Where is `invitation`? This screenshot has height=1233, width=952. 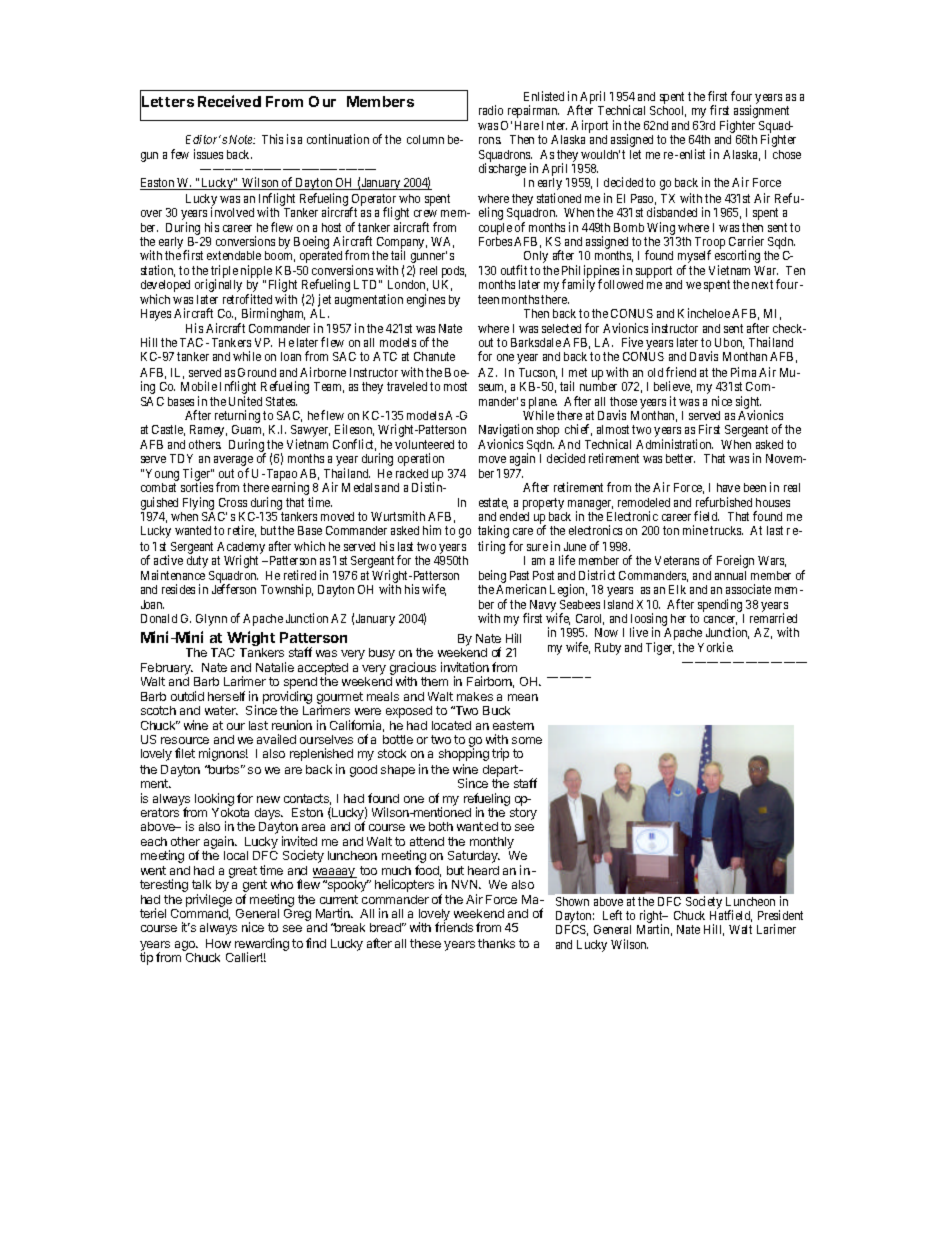 invitation is located at coordinates (465, 667).
